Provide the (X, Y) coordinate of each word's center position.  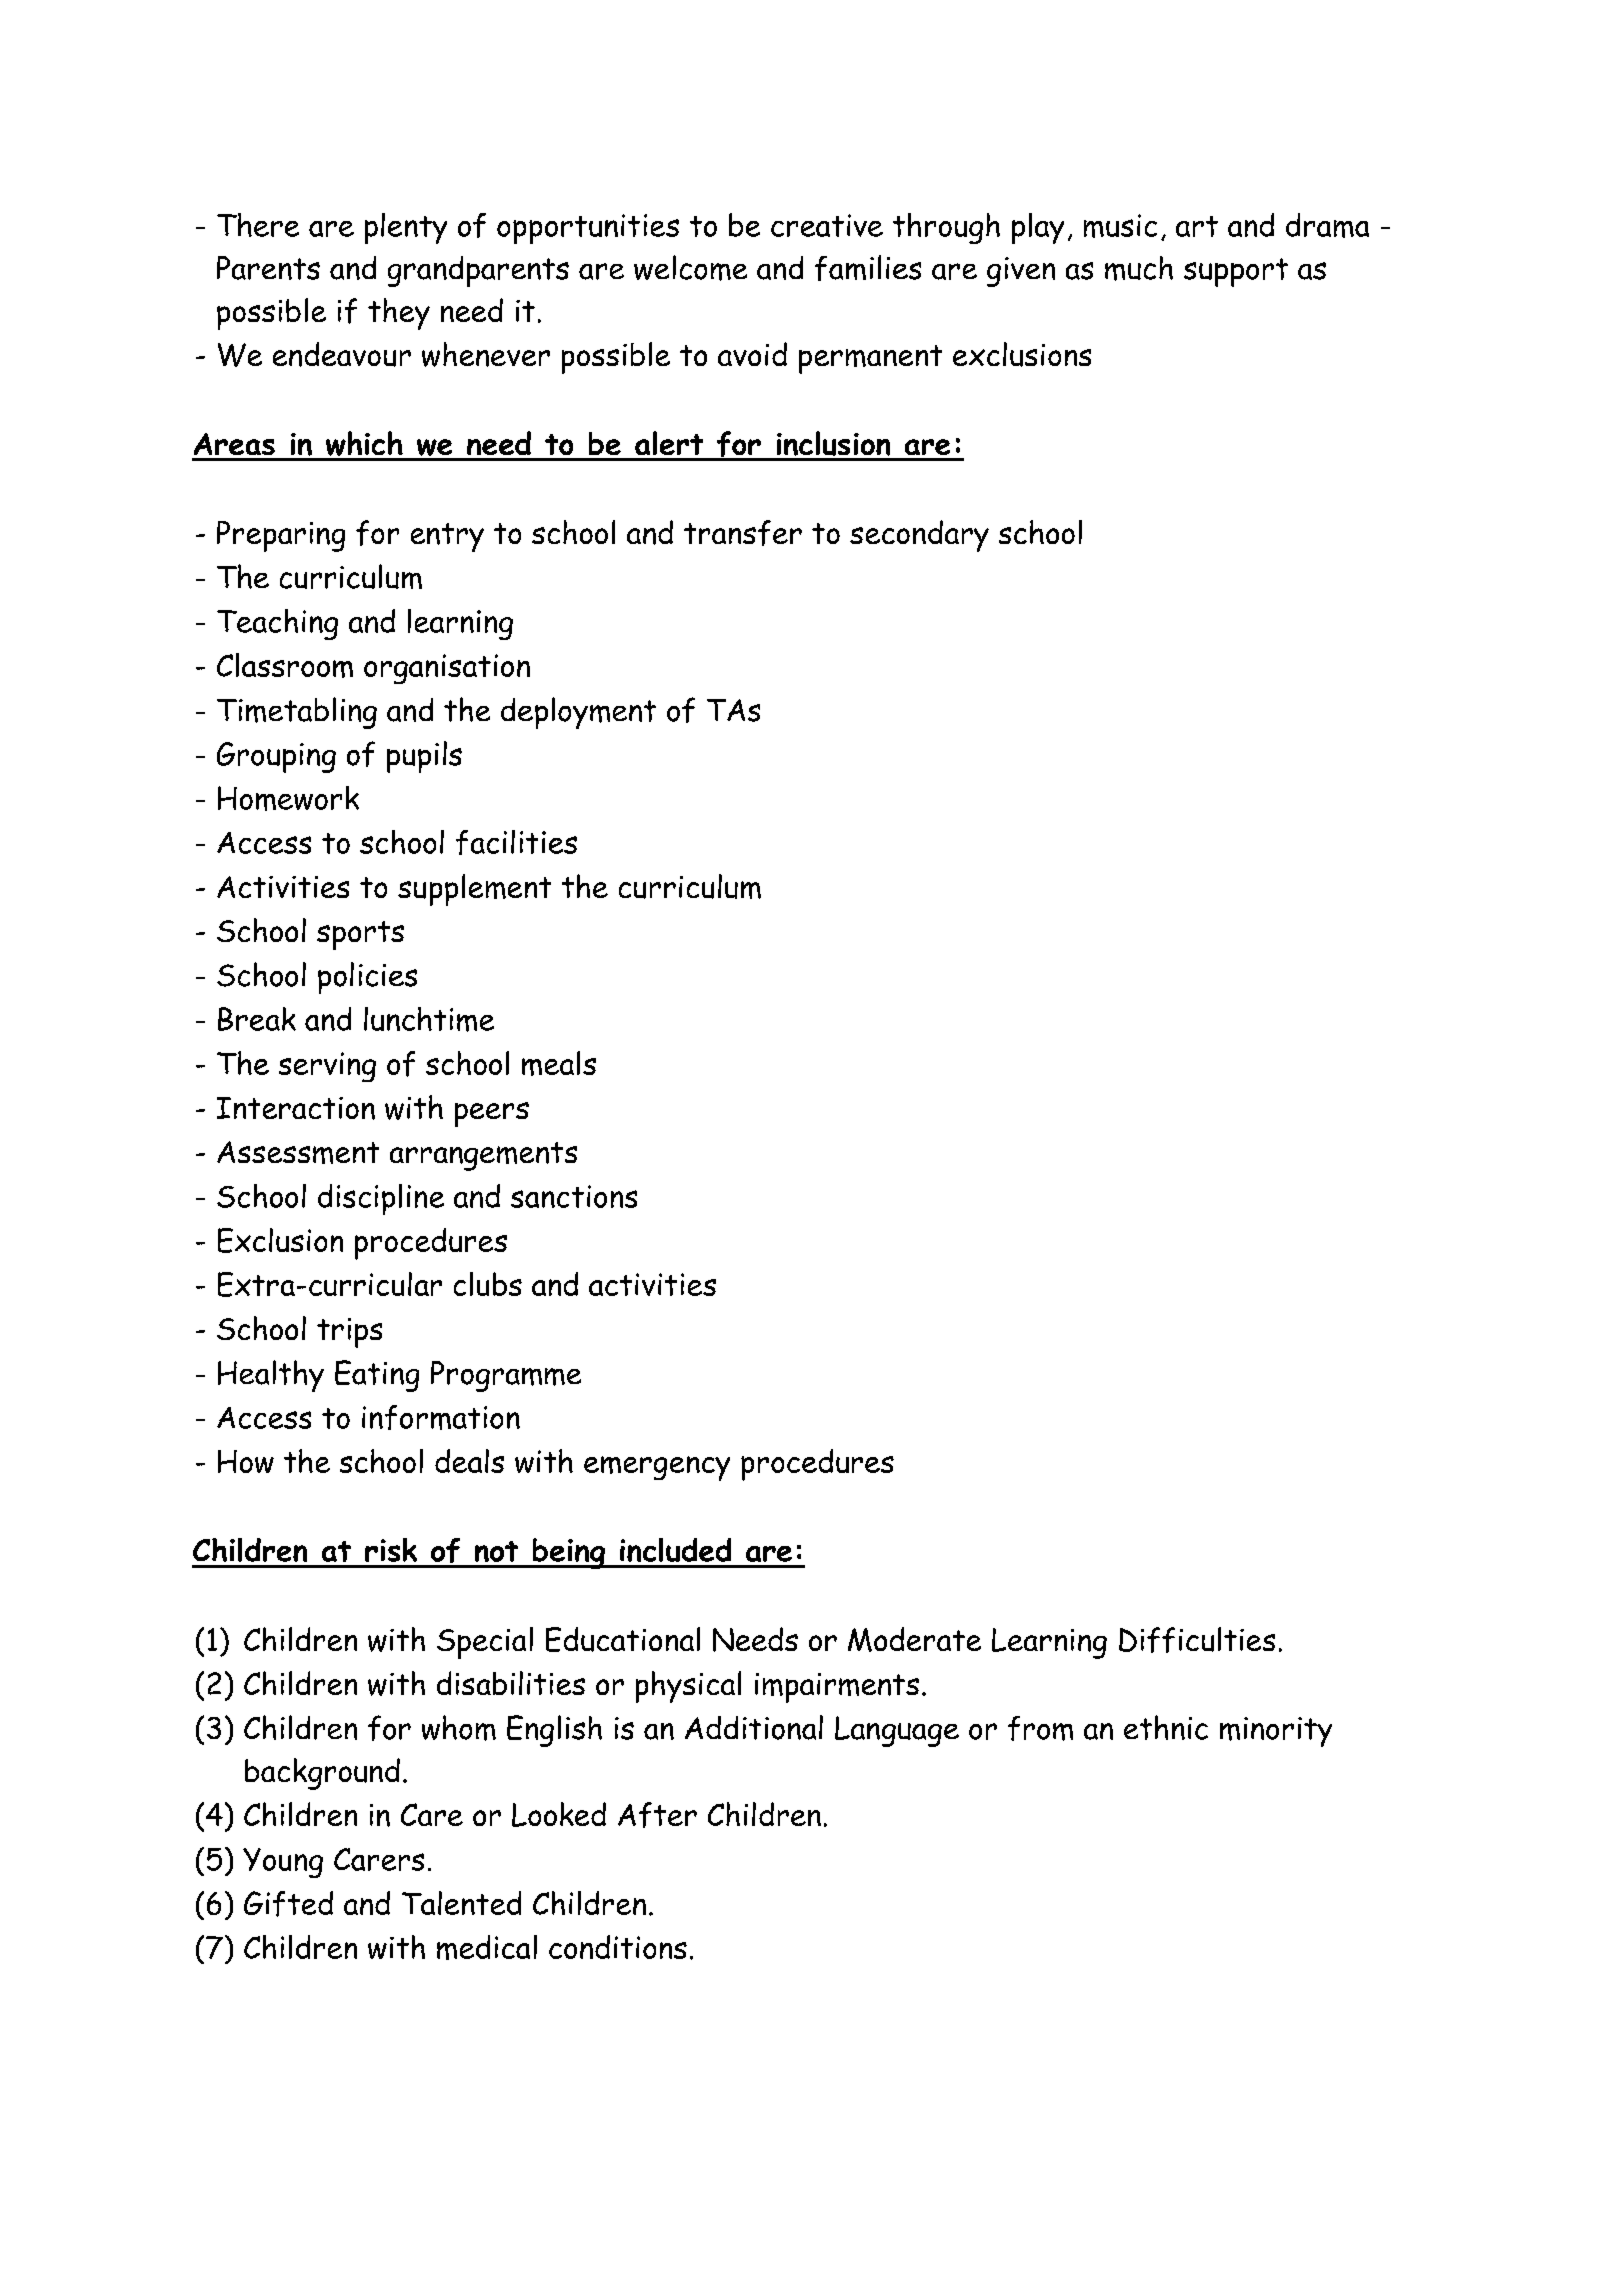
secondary (919, 536)
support (1236, 272)
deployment (578, 713)
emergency (657, 1468)
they (399, 314)
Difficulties (1197, 1640)
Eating (377, 1376)
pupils (424, 757)
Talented (461, 1903)
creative (827, 225)
